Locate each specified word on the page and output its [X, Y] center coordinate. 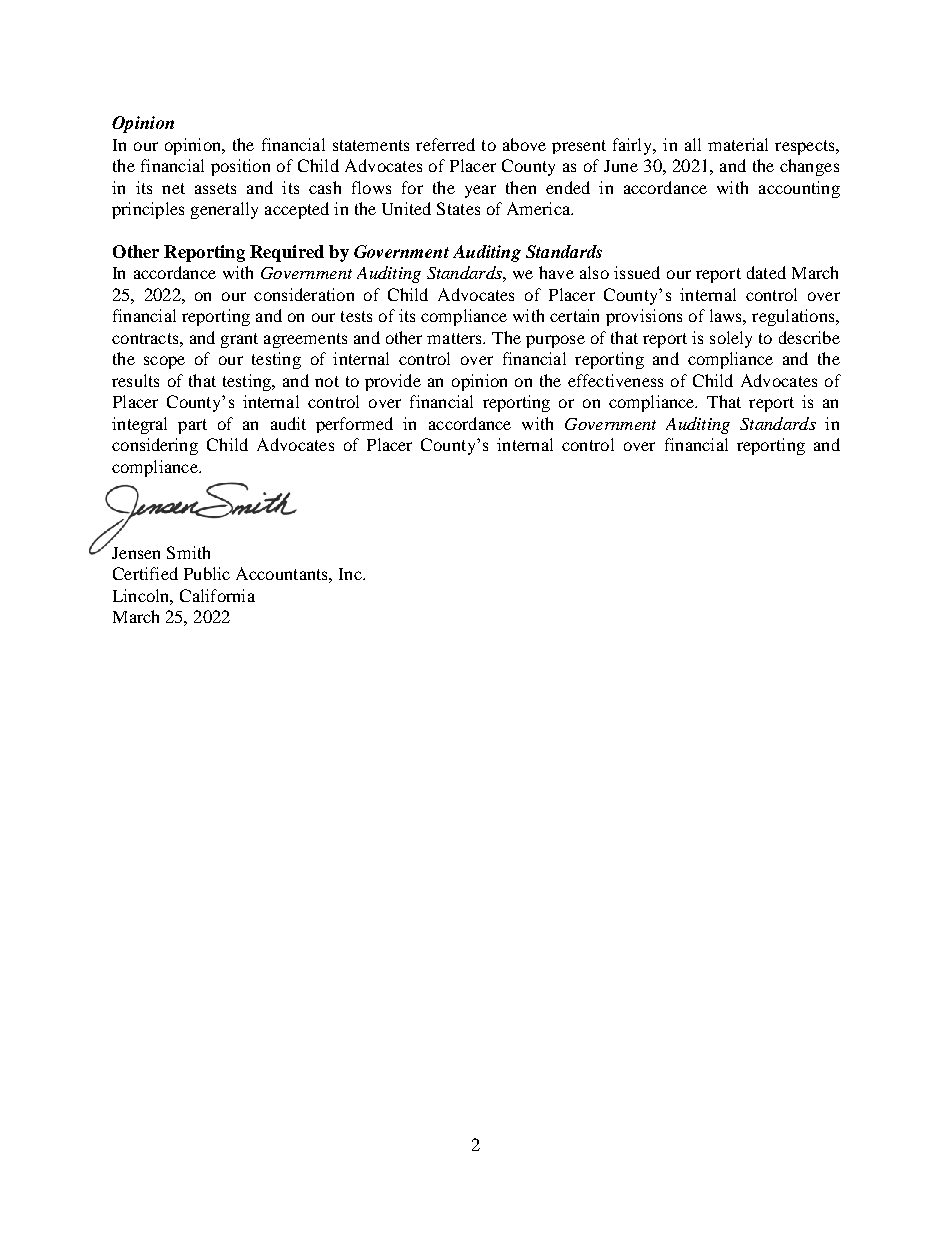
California [217, 595]
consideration [304, 294]
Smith [188, 552]
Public [207, 573]
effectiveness [615, 380]
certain [574, 315]
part [192, 426]
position [240, 167]
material [738, 144]
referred [445, 144]
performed [354, 425]
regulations [794, 317]
